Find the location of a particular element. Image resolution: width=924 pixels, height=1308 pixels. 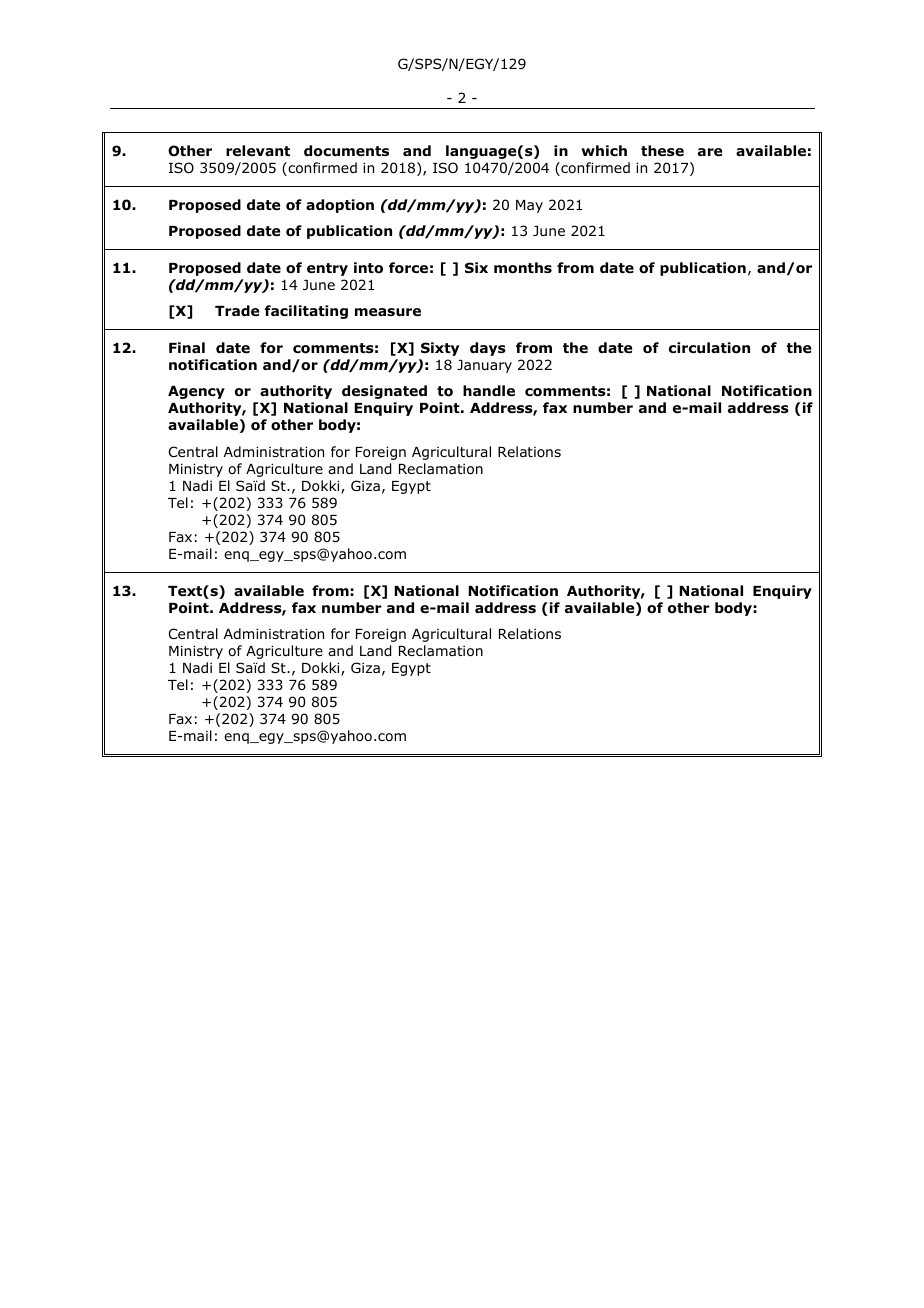

relevant is located at coordinates (258, 150).
